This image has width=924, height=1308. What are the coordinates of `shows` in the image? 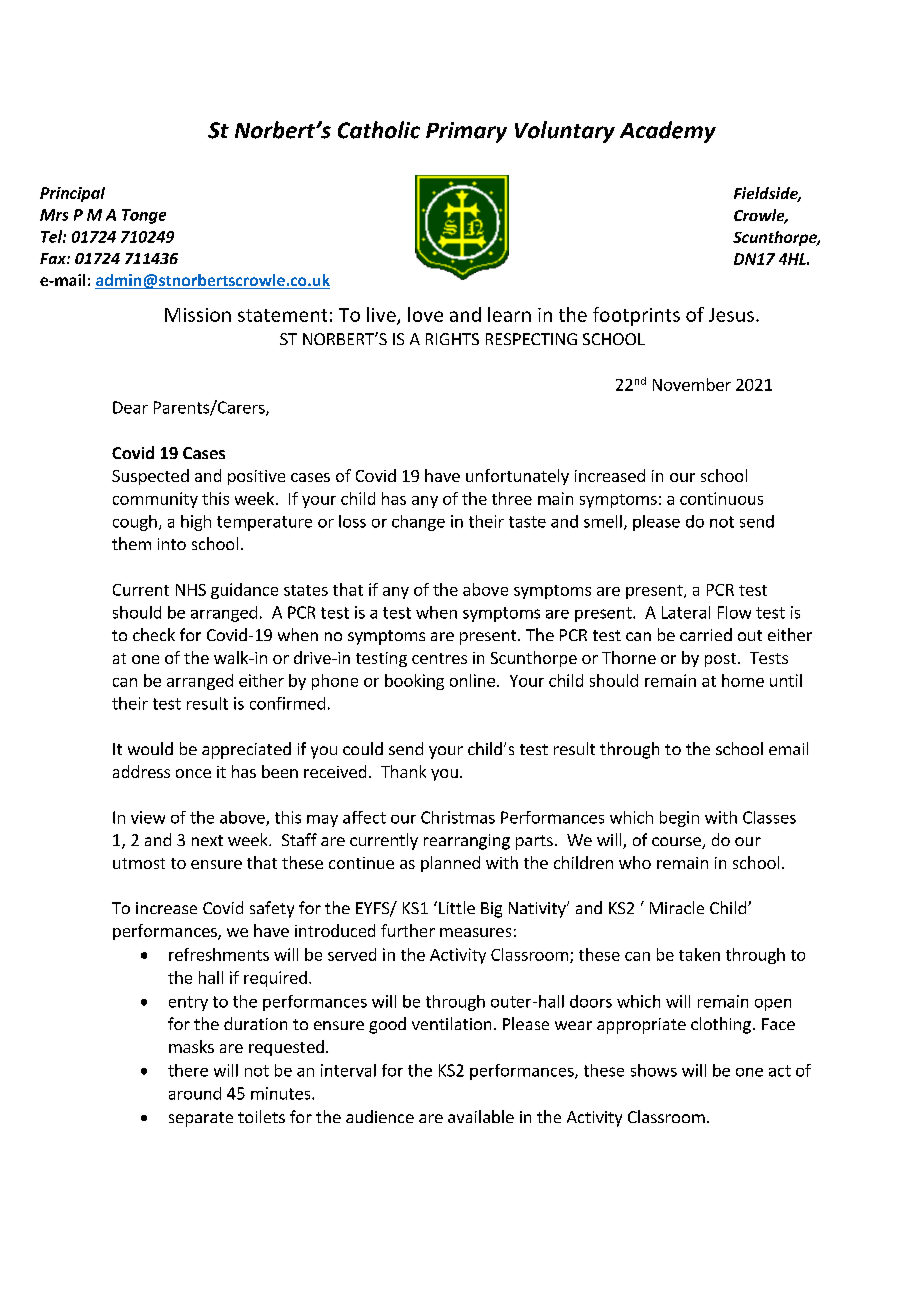 It's located at (654, 1070).
